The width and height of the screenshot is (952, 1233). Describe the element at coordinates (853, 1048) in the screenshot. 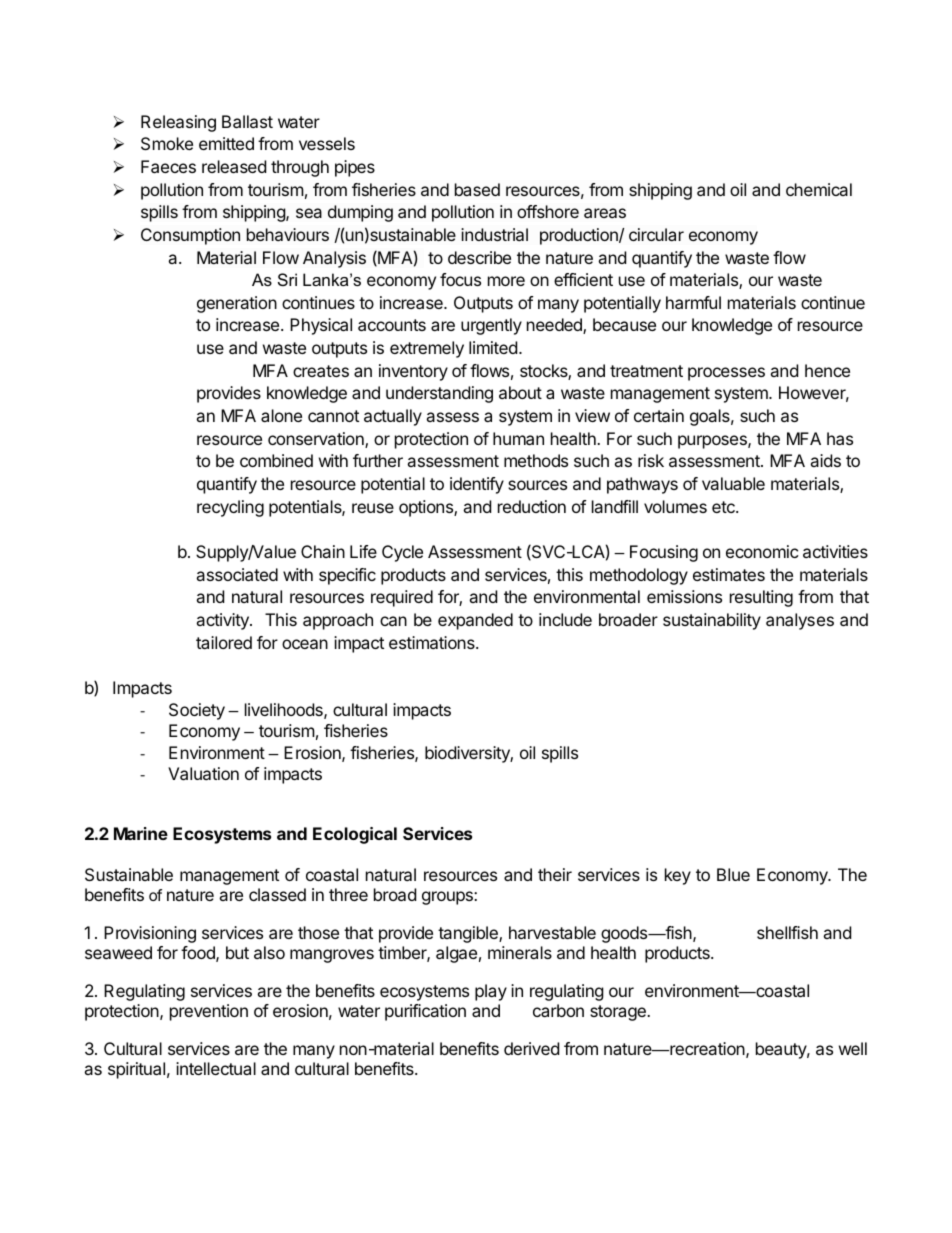

I see `well` at that location.
